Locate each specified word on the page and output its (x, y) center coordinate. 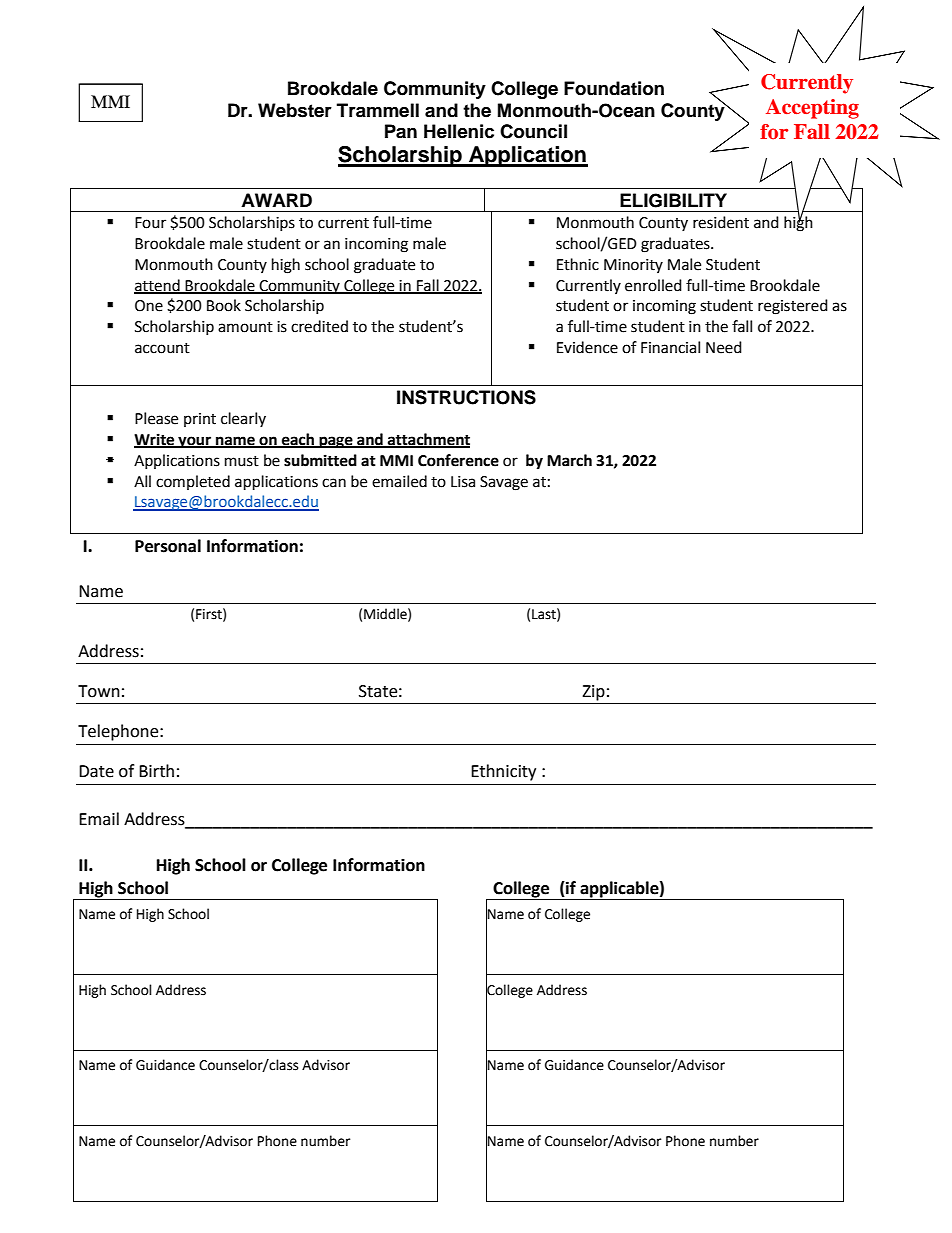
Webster (295, 110)
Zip (593, 693)
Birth (156, 771)
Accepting (812, 109)
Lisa (463, 482)
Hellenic (459, 131)
